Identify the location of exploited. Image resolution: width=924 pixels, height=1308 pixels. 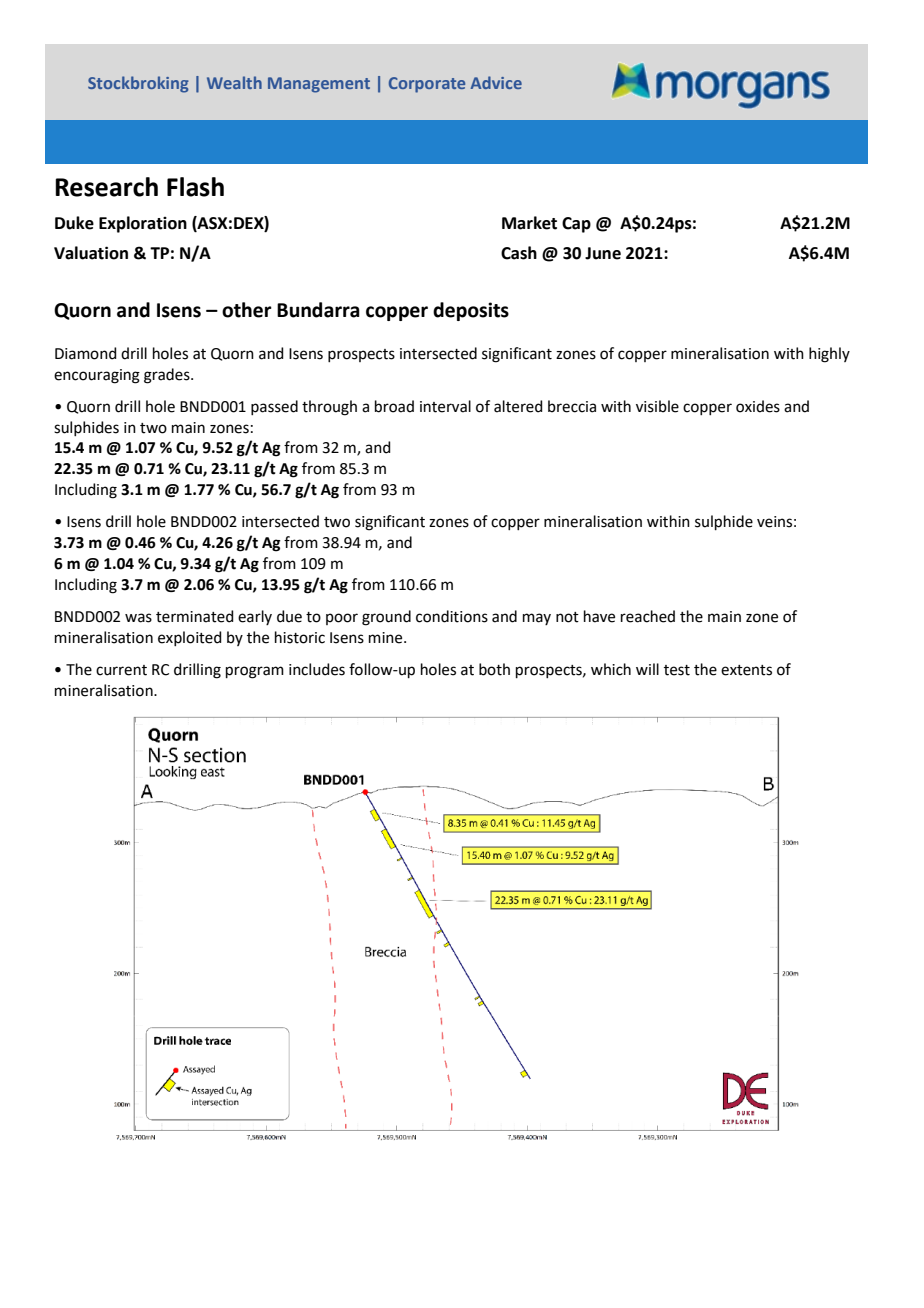
(190, 638).
